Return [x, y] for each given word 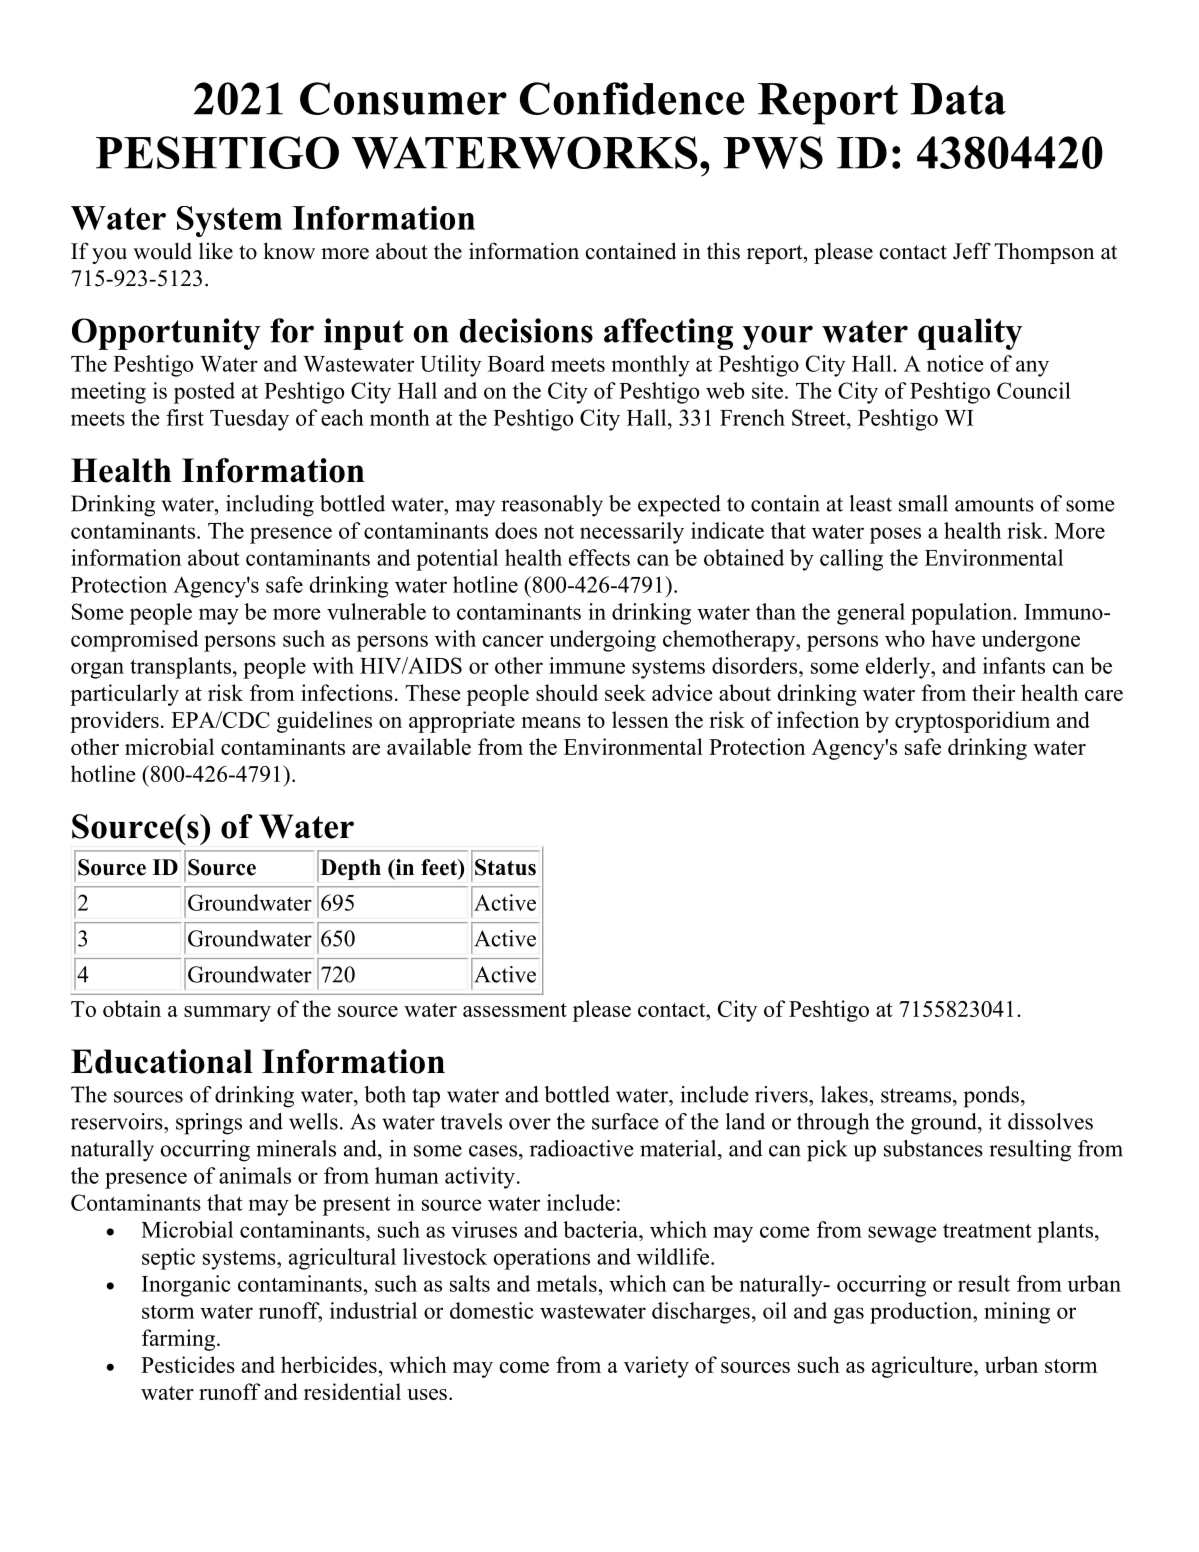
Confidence [632, 98]
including [270, 506]
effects [599, 557]
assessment [515, 1010]
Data [958, 99]
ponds [991, 1097]
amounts [994, 504]
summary [227, 1014]
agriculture [923, 1367]
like [216, 251]
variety [656, 1367]
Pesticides [188, 1364]
